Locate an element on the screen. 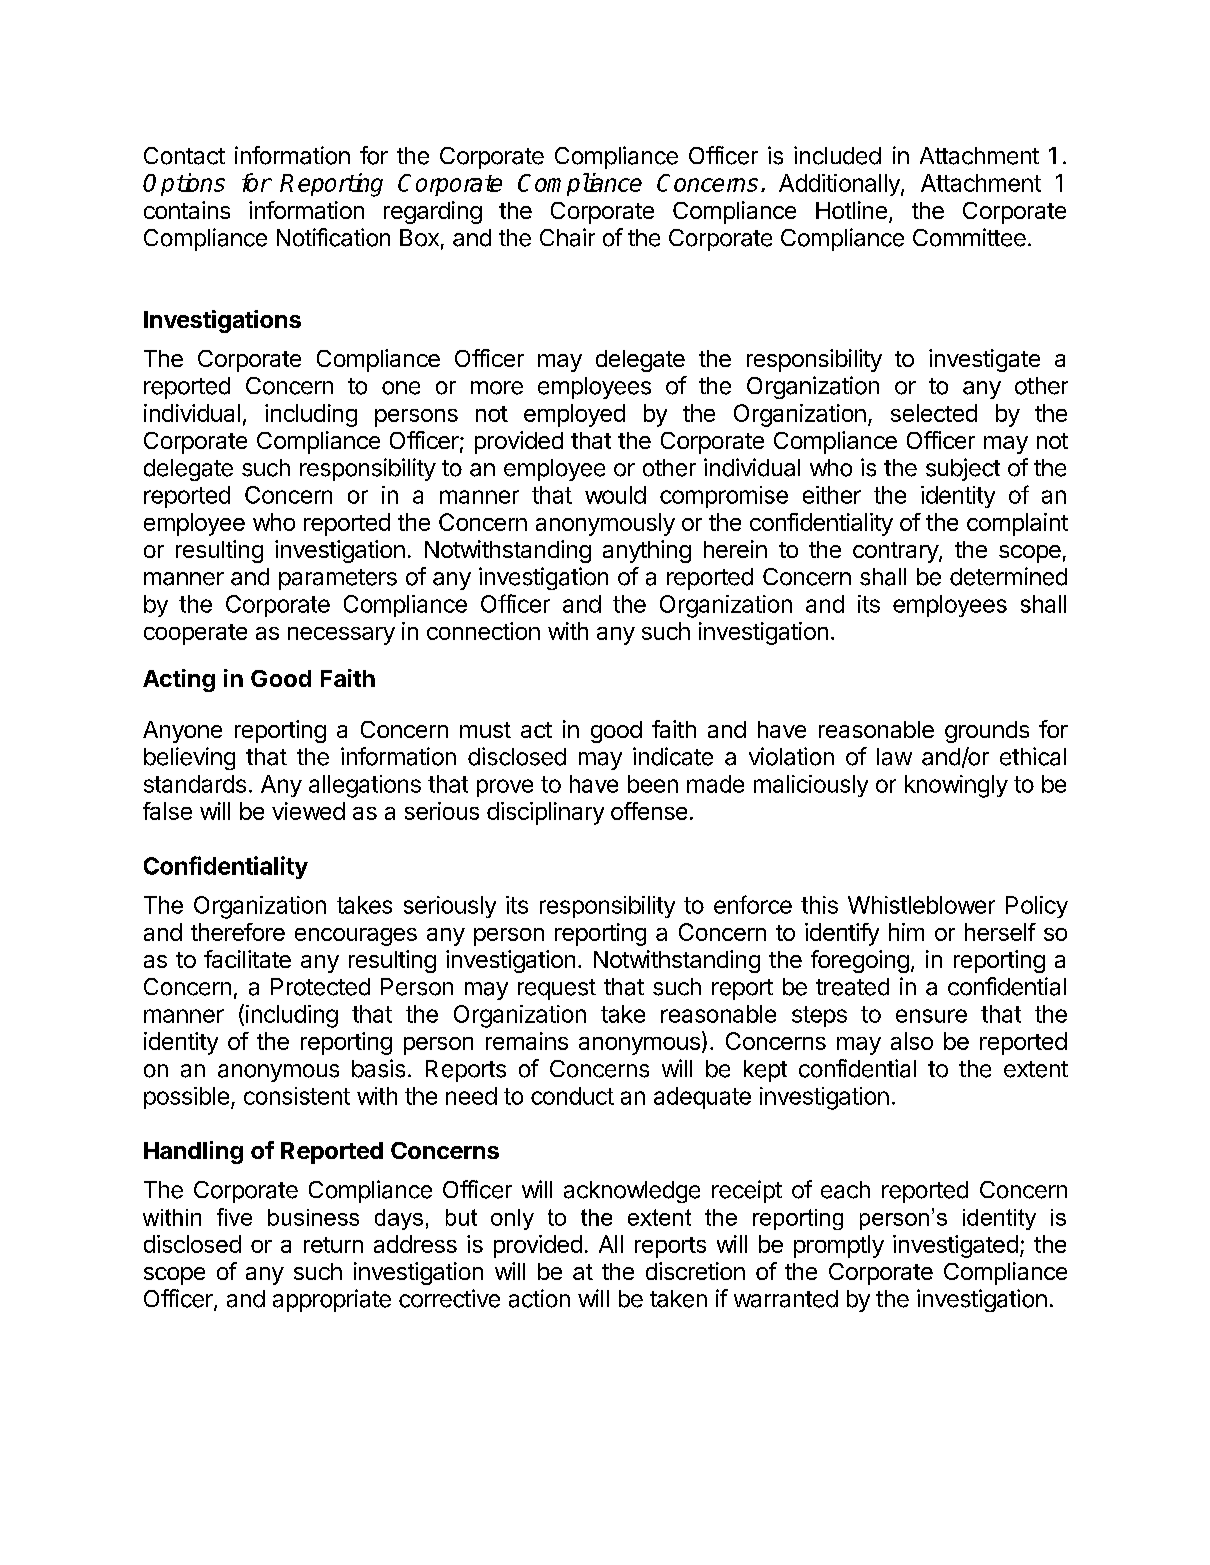 The width and height of the screenshot is (1210, 1565). Anyone is located at coordinates (182, 732).
